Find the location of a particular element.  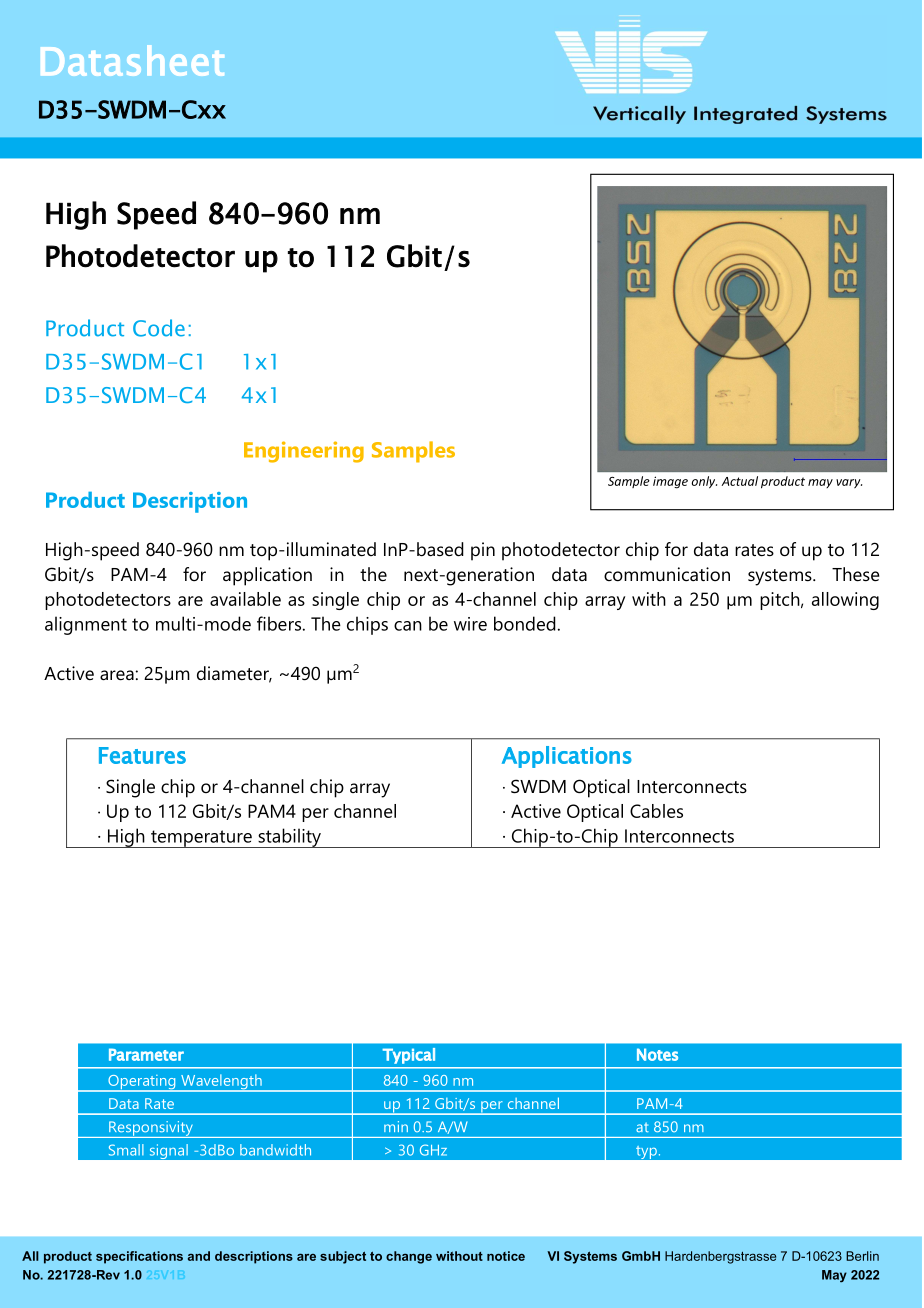

Engineering is located at coordinates (304, 452).
